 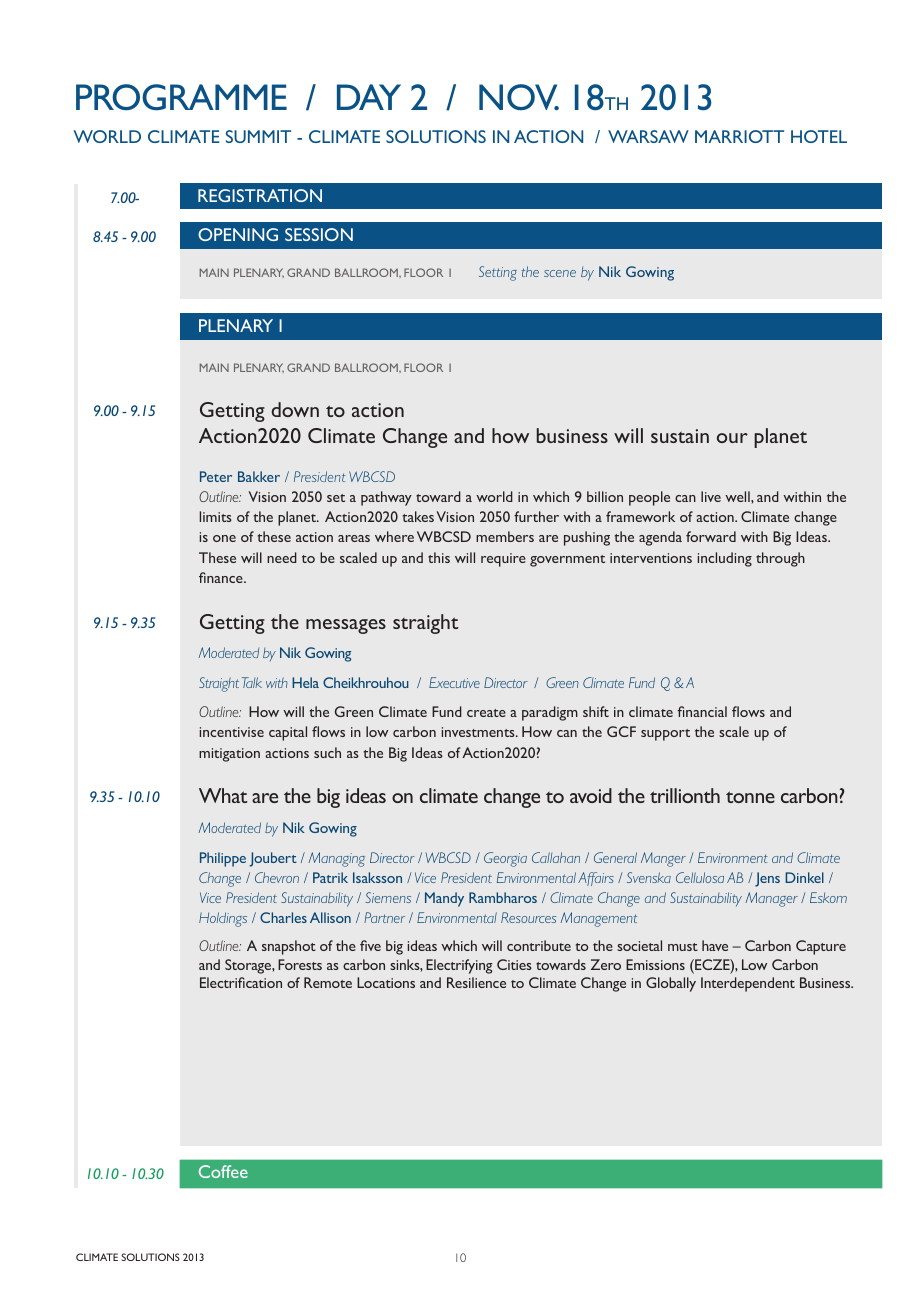 I want to click on further, so click(x=536, y=516).
